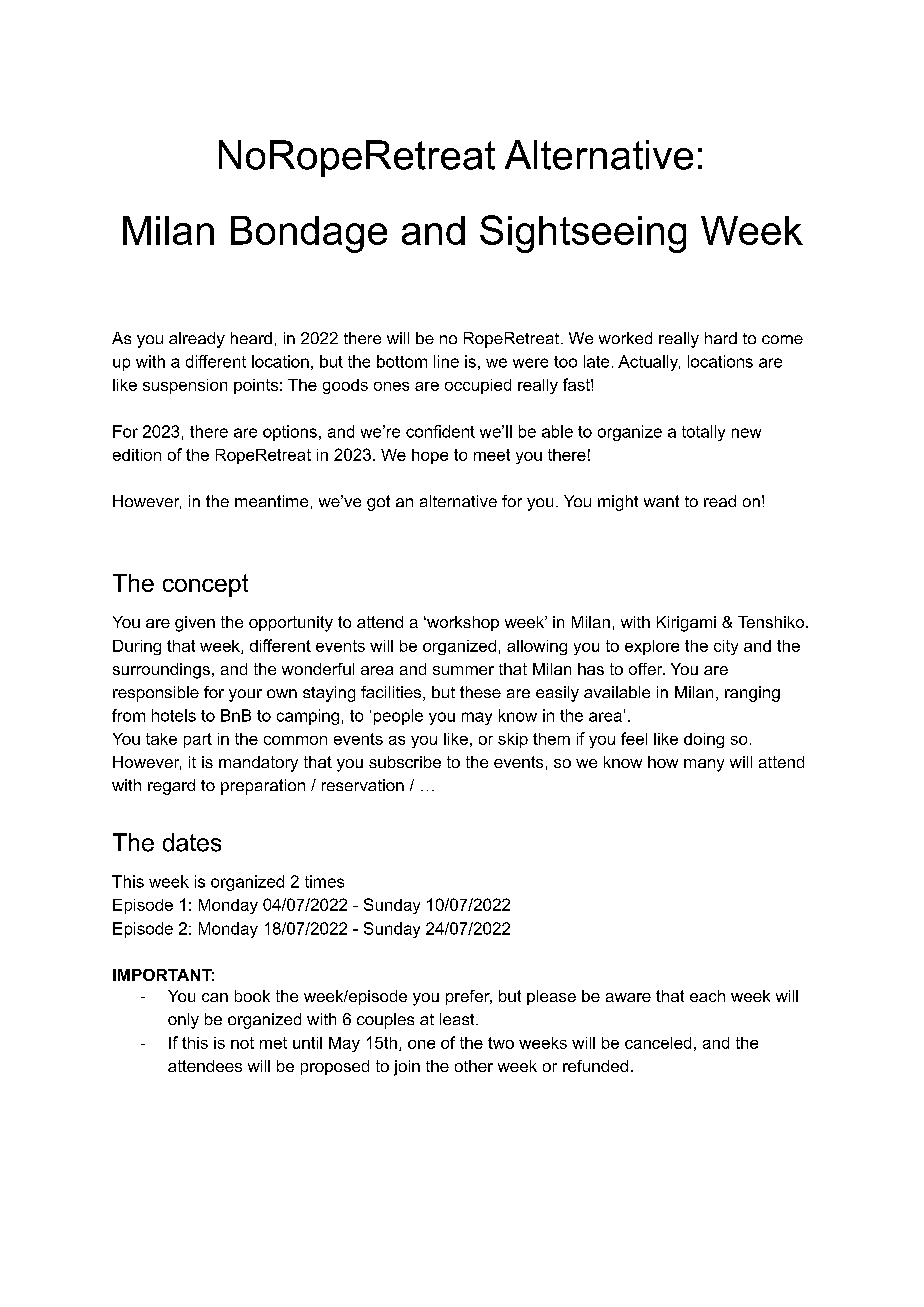 Image resolution: width=924 pixels, height=1307 pixels. Describe the element at coordinates (195, 624) in the image. I see `given` at that location.
